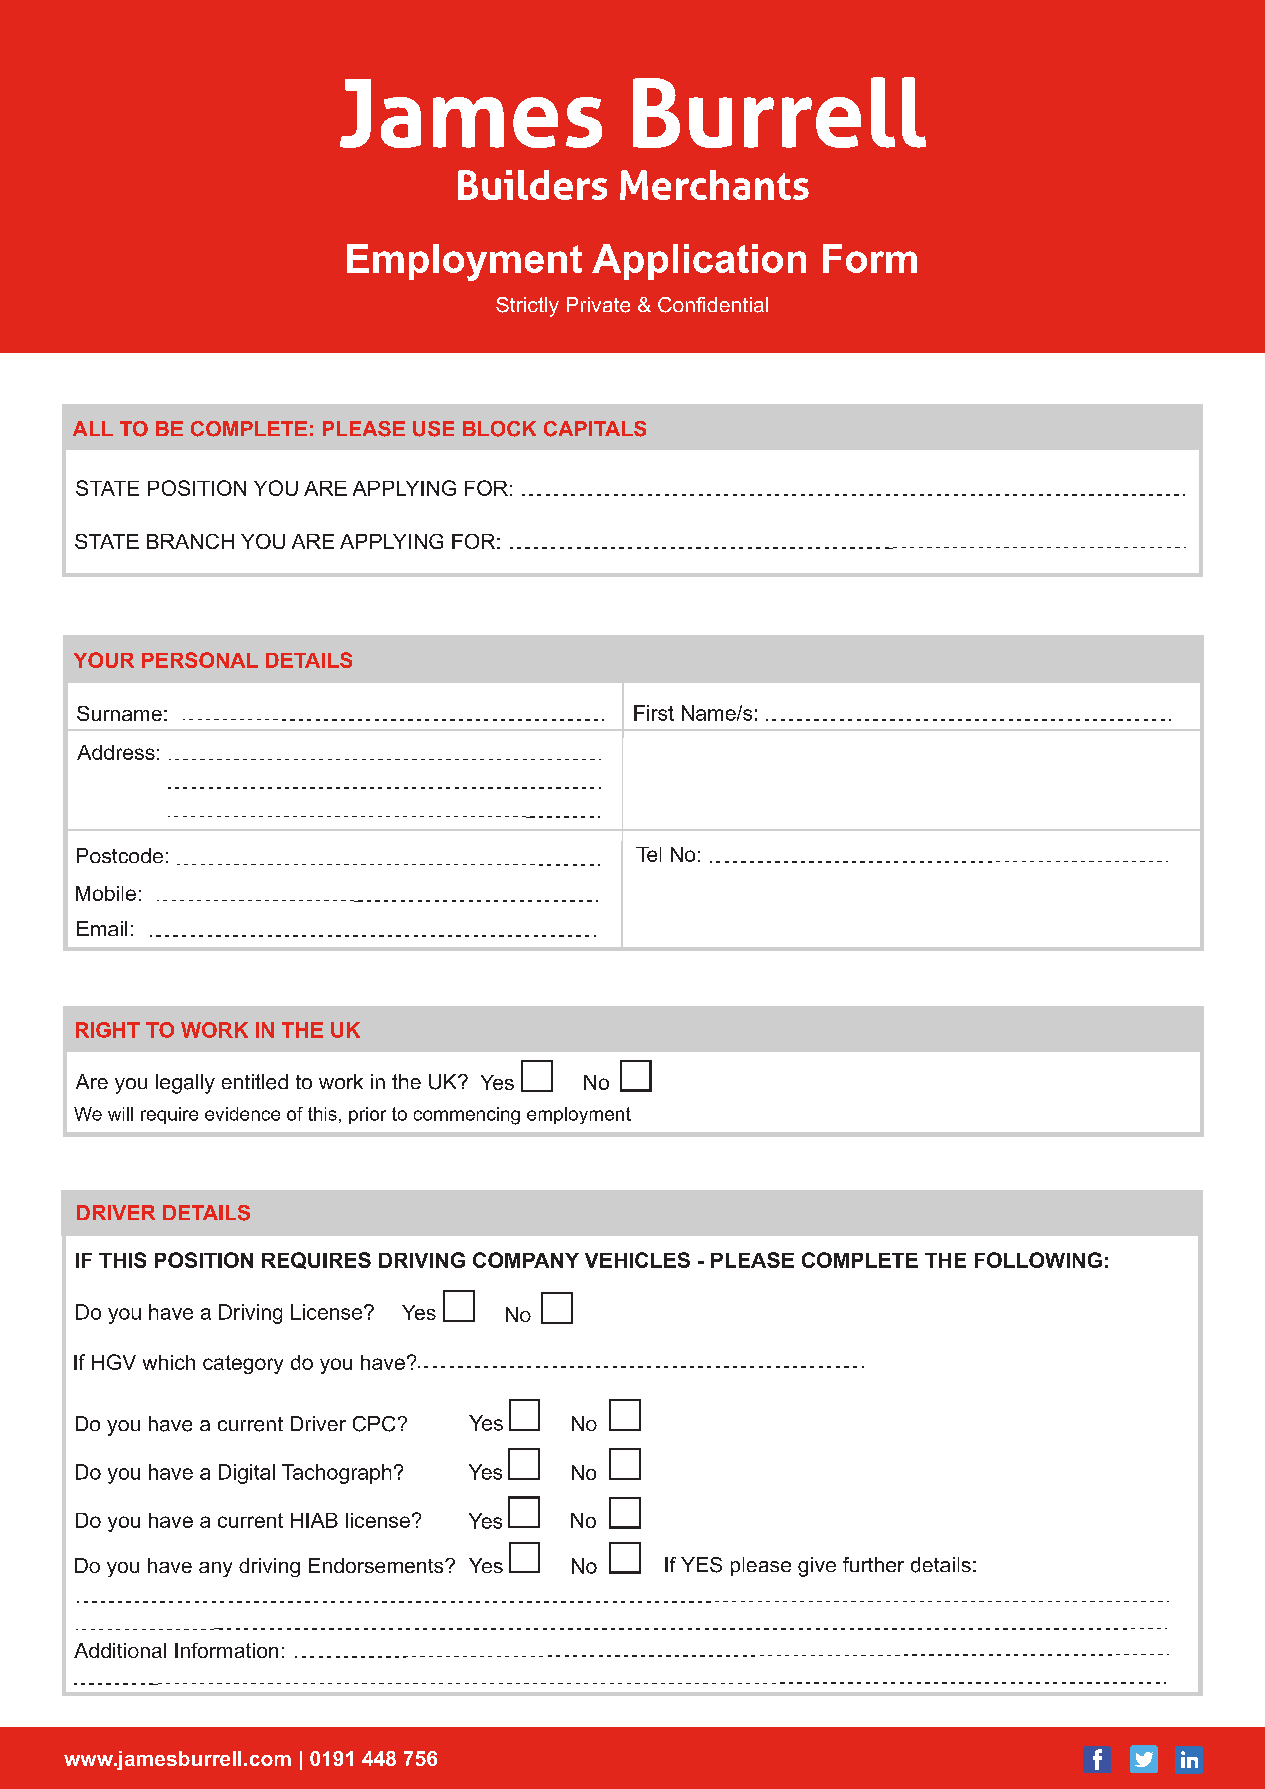 The height and width of the document is (1789, 1265). Describe the element at coordinates (532, 185) in the document. I see `Builders` at that location.
